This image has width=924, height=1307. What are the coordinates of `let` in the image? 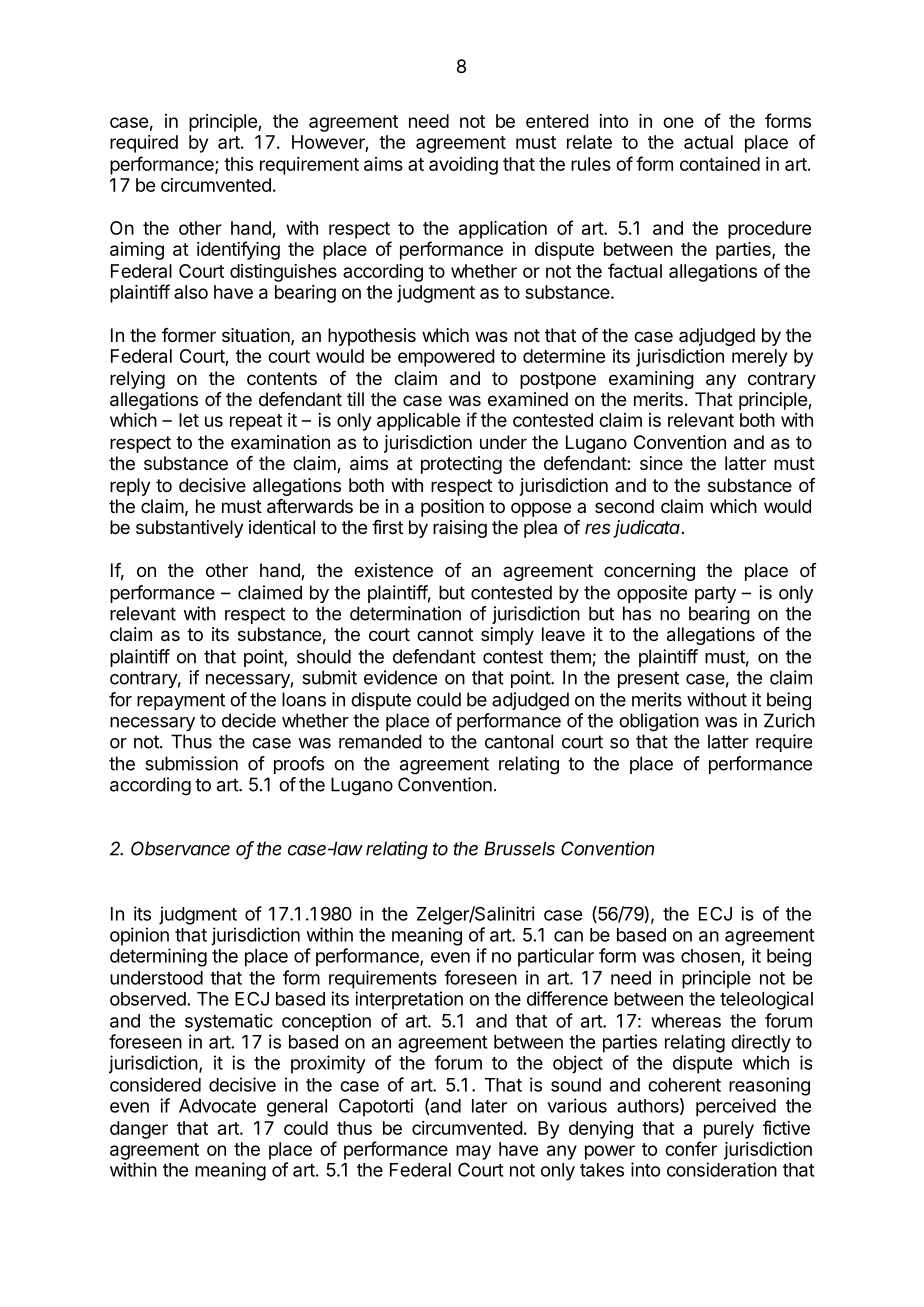 It's located at (189, 420).
